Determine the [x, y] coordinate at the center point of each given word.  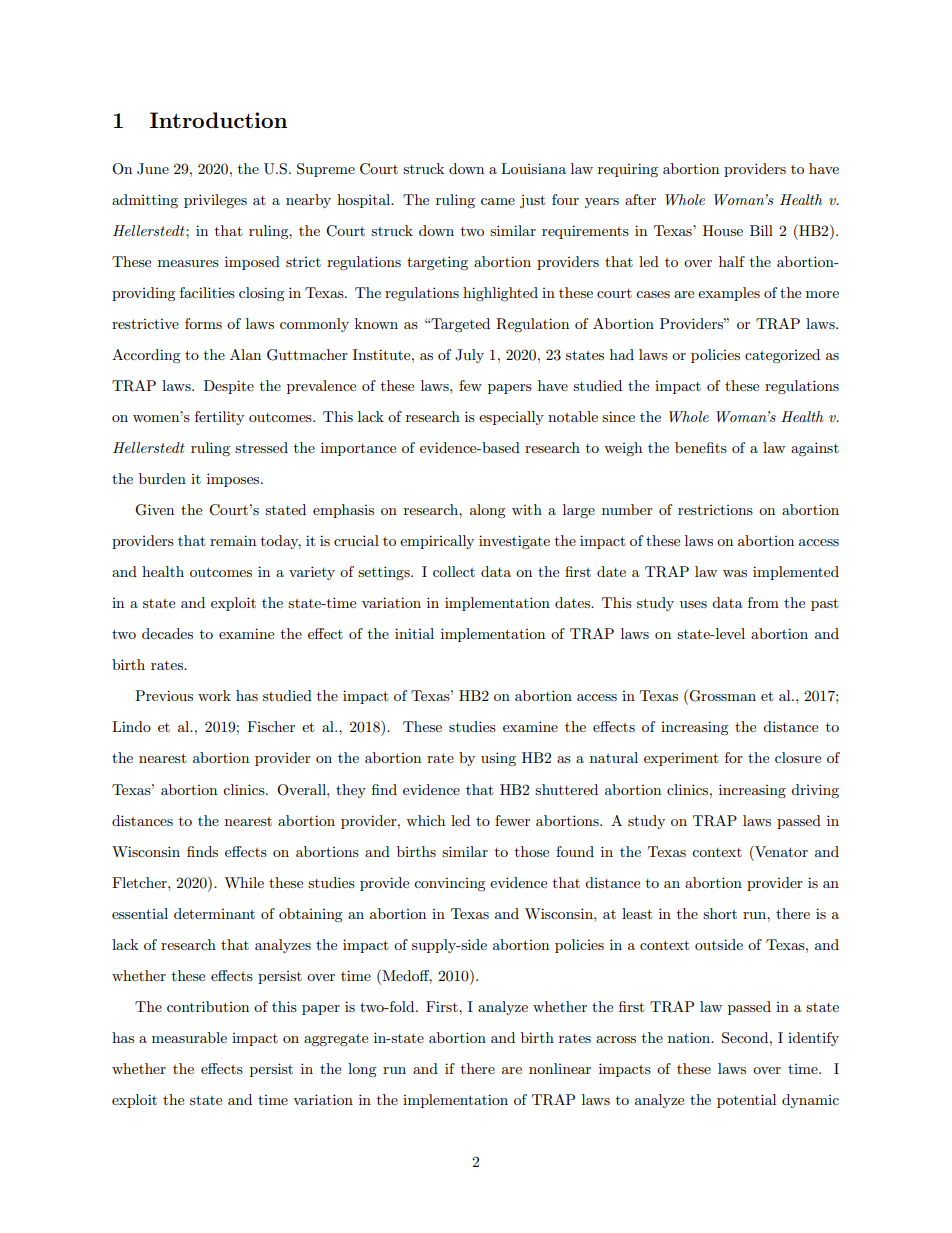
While [244, 882]
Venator [780, 851]
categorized [782, 356]
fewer [512, 820]
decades [167, 633]
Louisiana [533, 168]
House [723, 230]
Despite [229, 387]
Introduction [218, 120]
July [469, 356]
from [763, 602]
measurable [189, 1037]
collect [454, 571]
